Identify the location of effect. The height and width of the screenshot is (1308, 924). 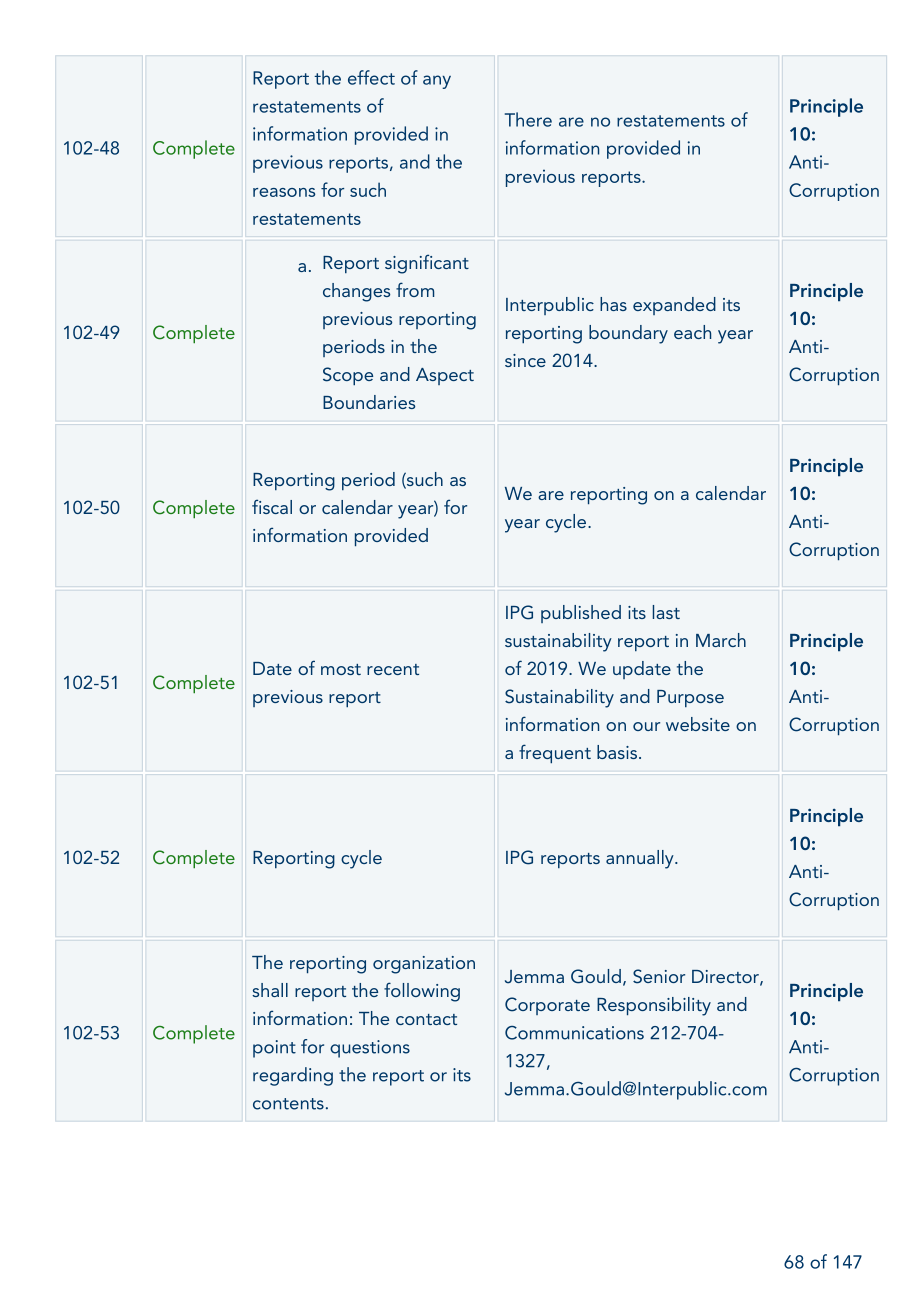
(371, 77).
